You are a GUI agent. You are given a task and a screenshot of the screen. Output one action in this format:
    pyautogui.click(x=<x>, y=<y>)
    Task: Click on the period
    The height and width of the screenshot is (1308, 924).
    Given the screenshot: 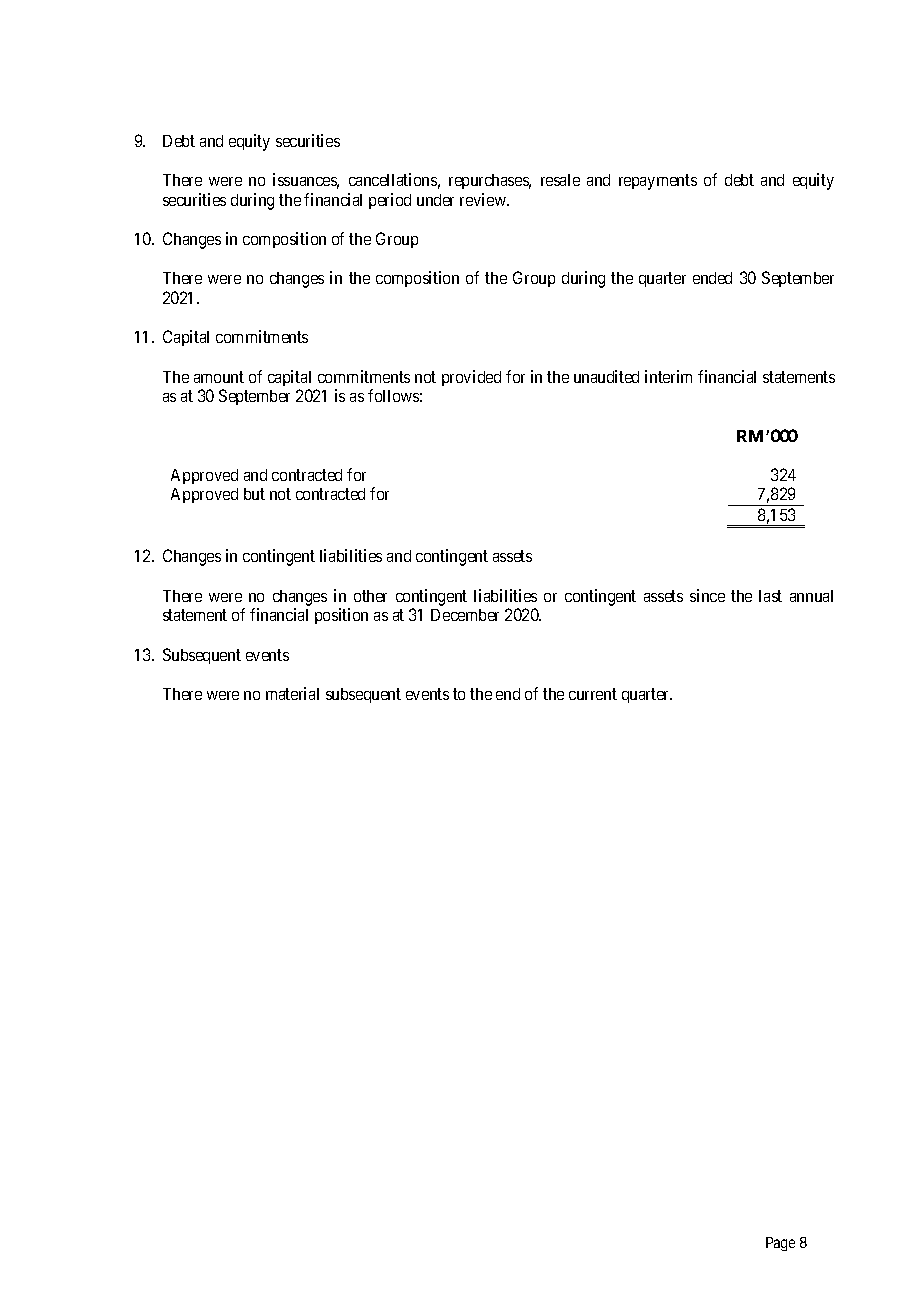 What is the action you would take?
    pyautogui.click(x=390, y=201)
